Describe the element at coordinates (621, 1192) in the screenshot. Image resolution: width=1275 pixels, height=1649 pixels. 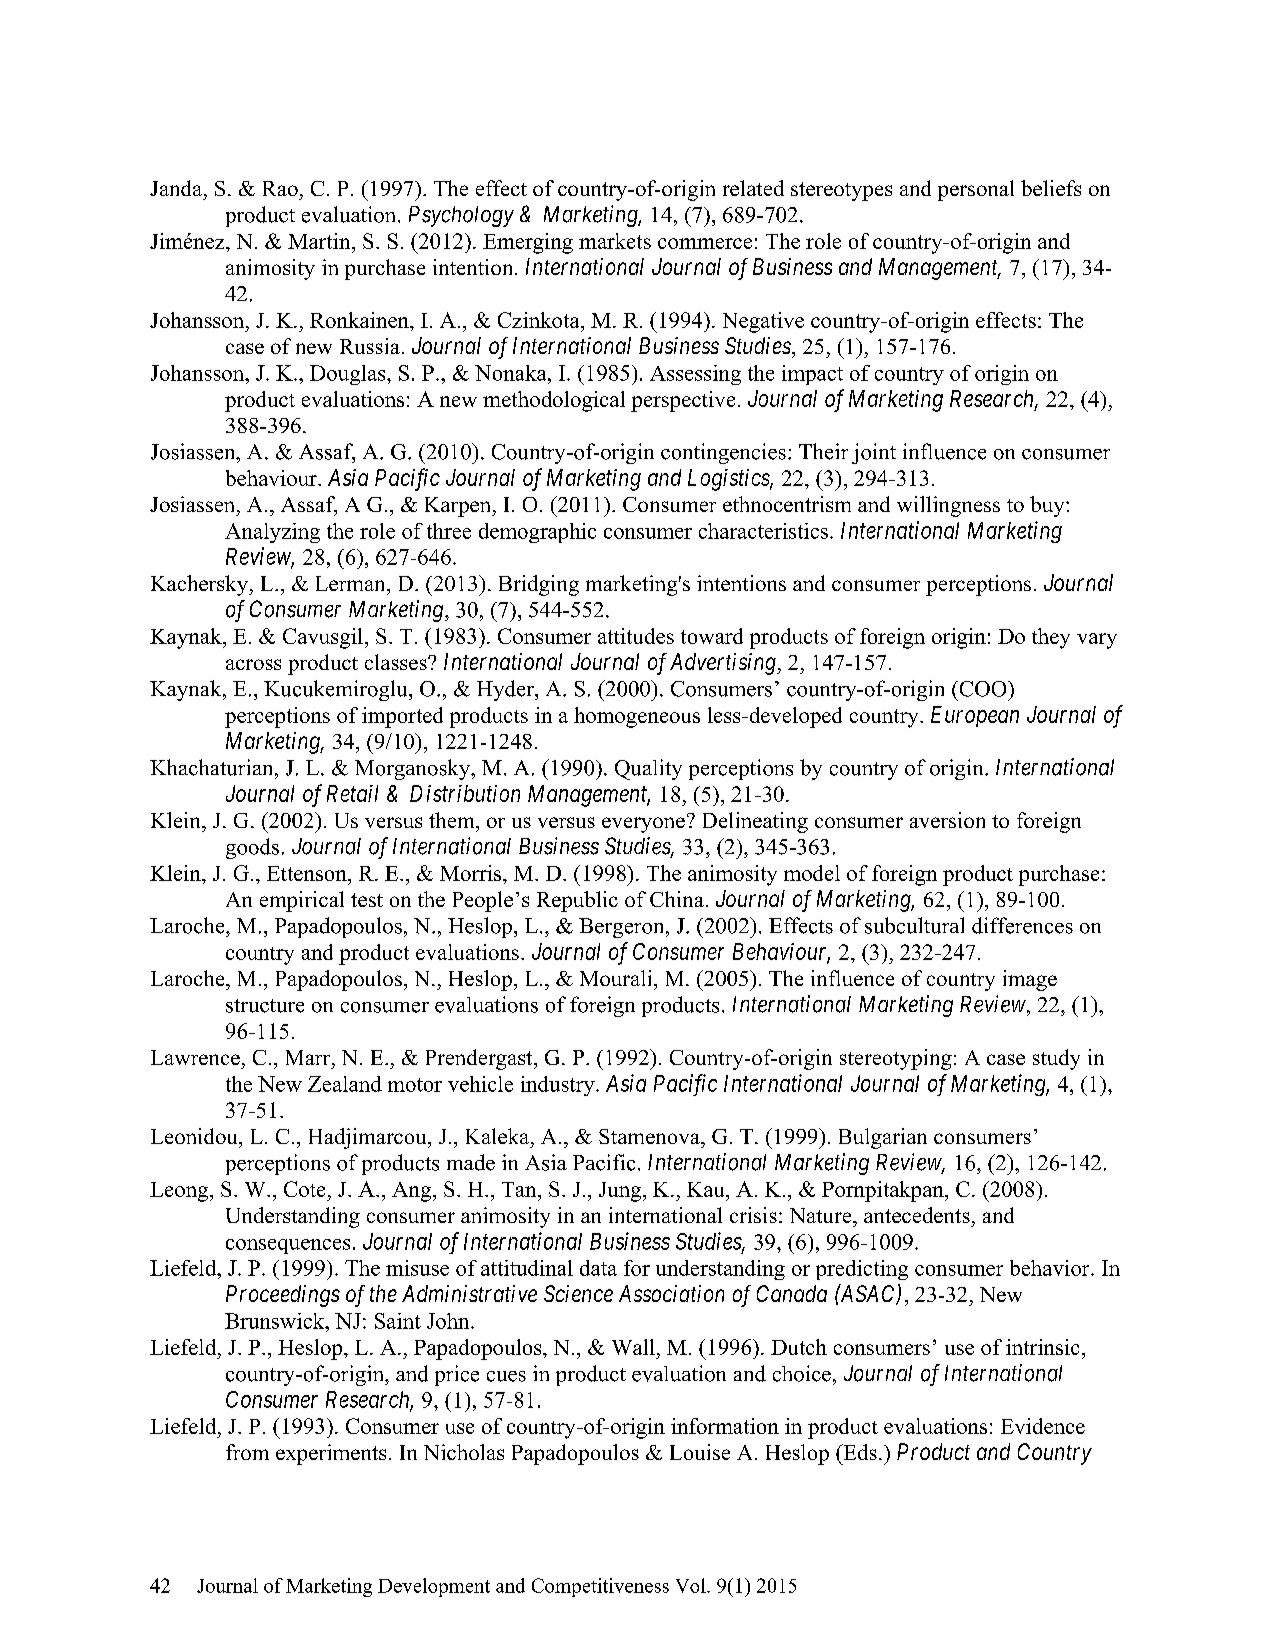
I see `Jung` at that location.
